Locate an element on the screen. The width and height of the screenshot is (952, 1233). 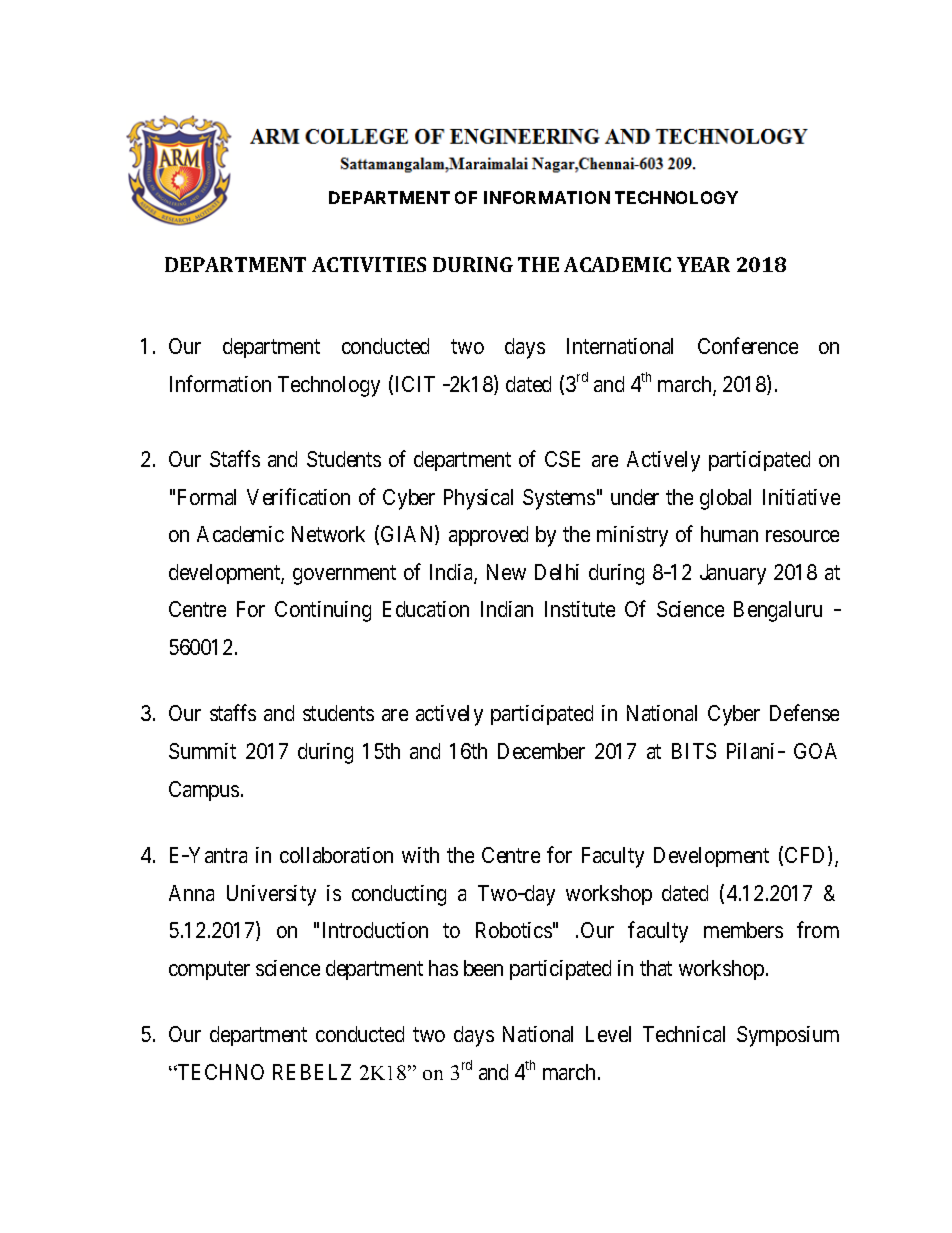
ACTIVITIES is located at coordinates (369, 264).
